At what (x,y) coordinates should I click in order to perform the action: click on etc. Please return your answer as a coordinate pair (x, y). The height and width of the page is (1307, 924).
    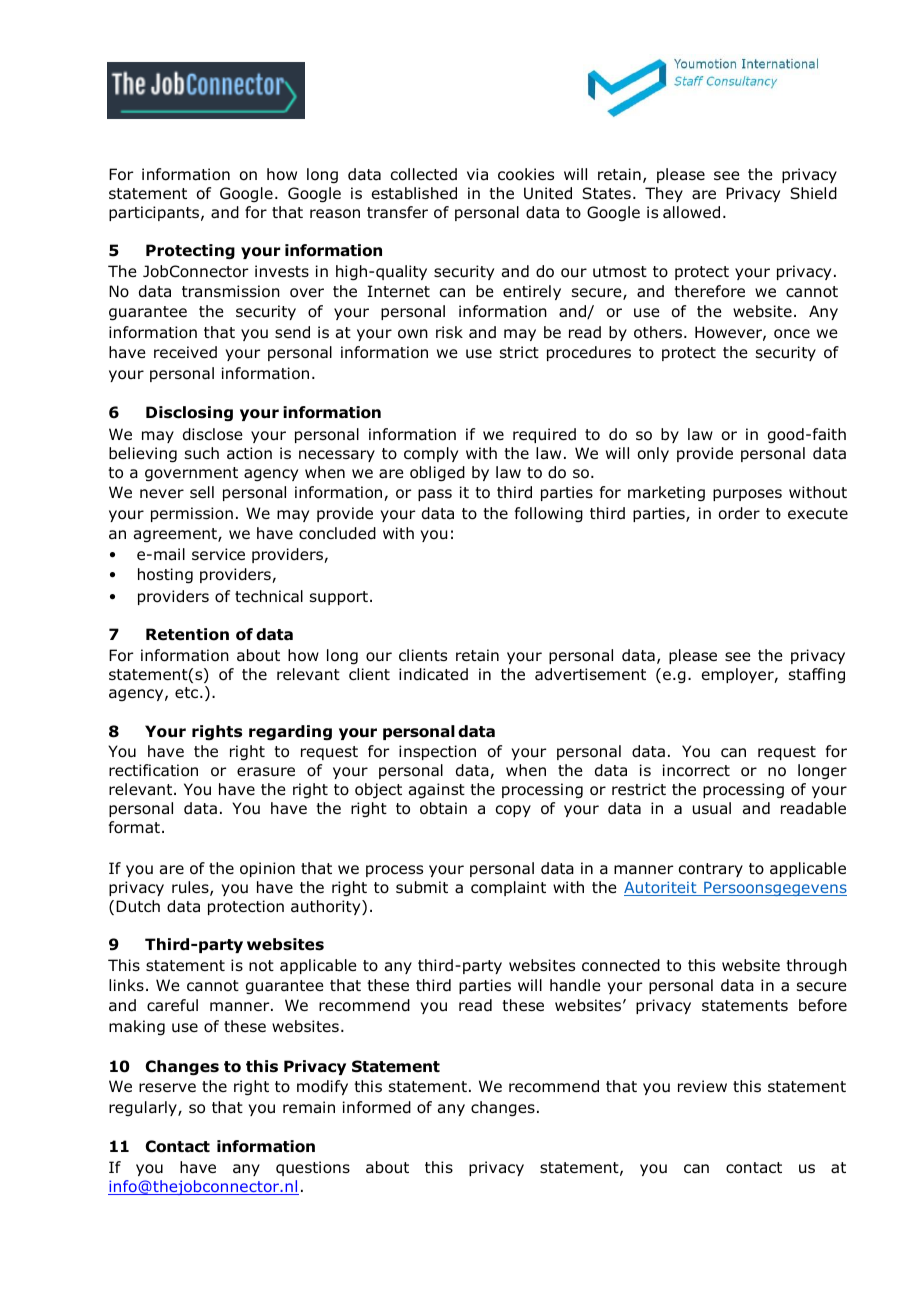
    Looking at the image, I should click on (188, 692).
